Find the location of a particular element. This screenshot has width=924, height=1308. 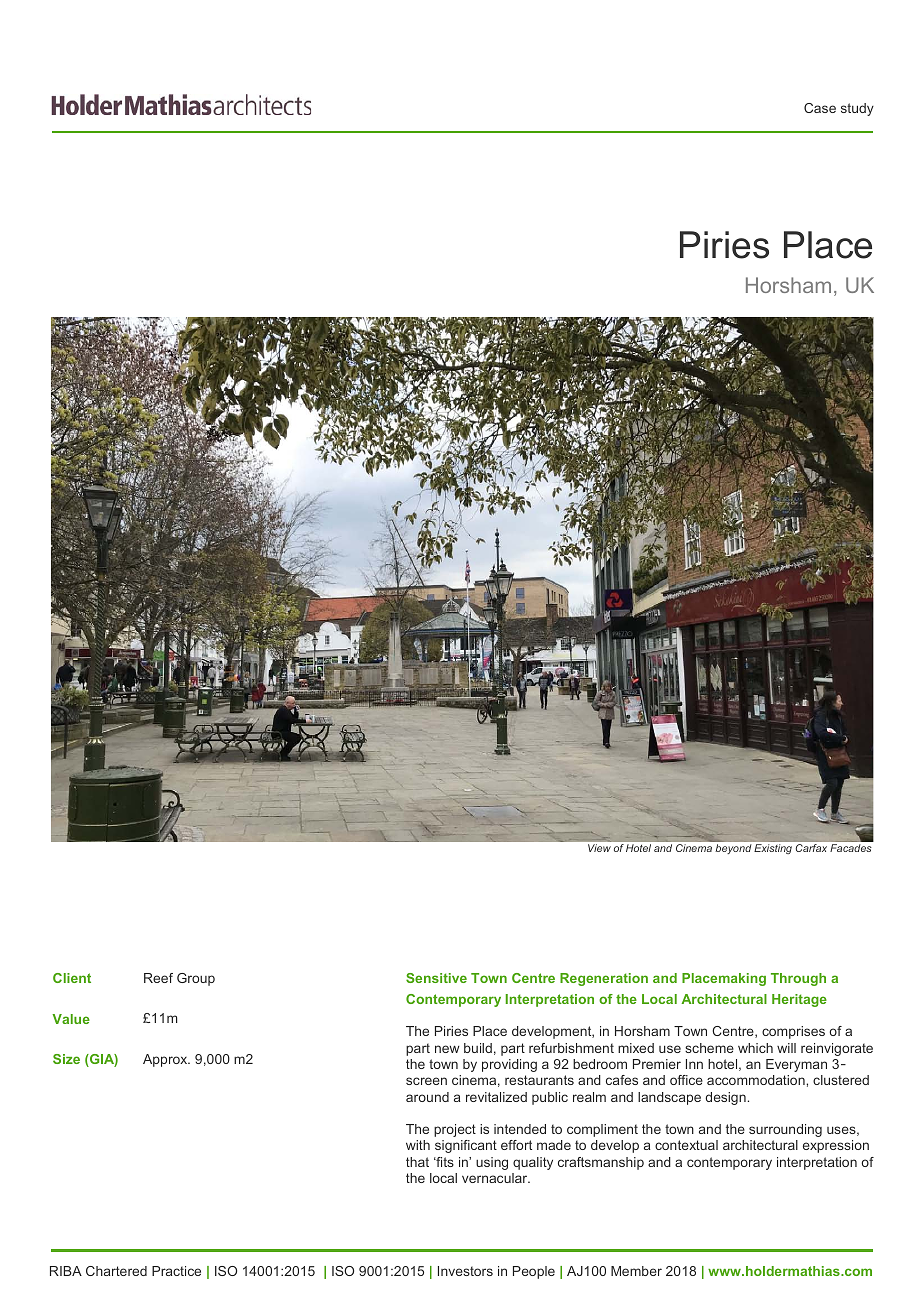

View is located at coordinates (599, 848).
